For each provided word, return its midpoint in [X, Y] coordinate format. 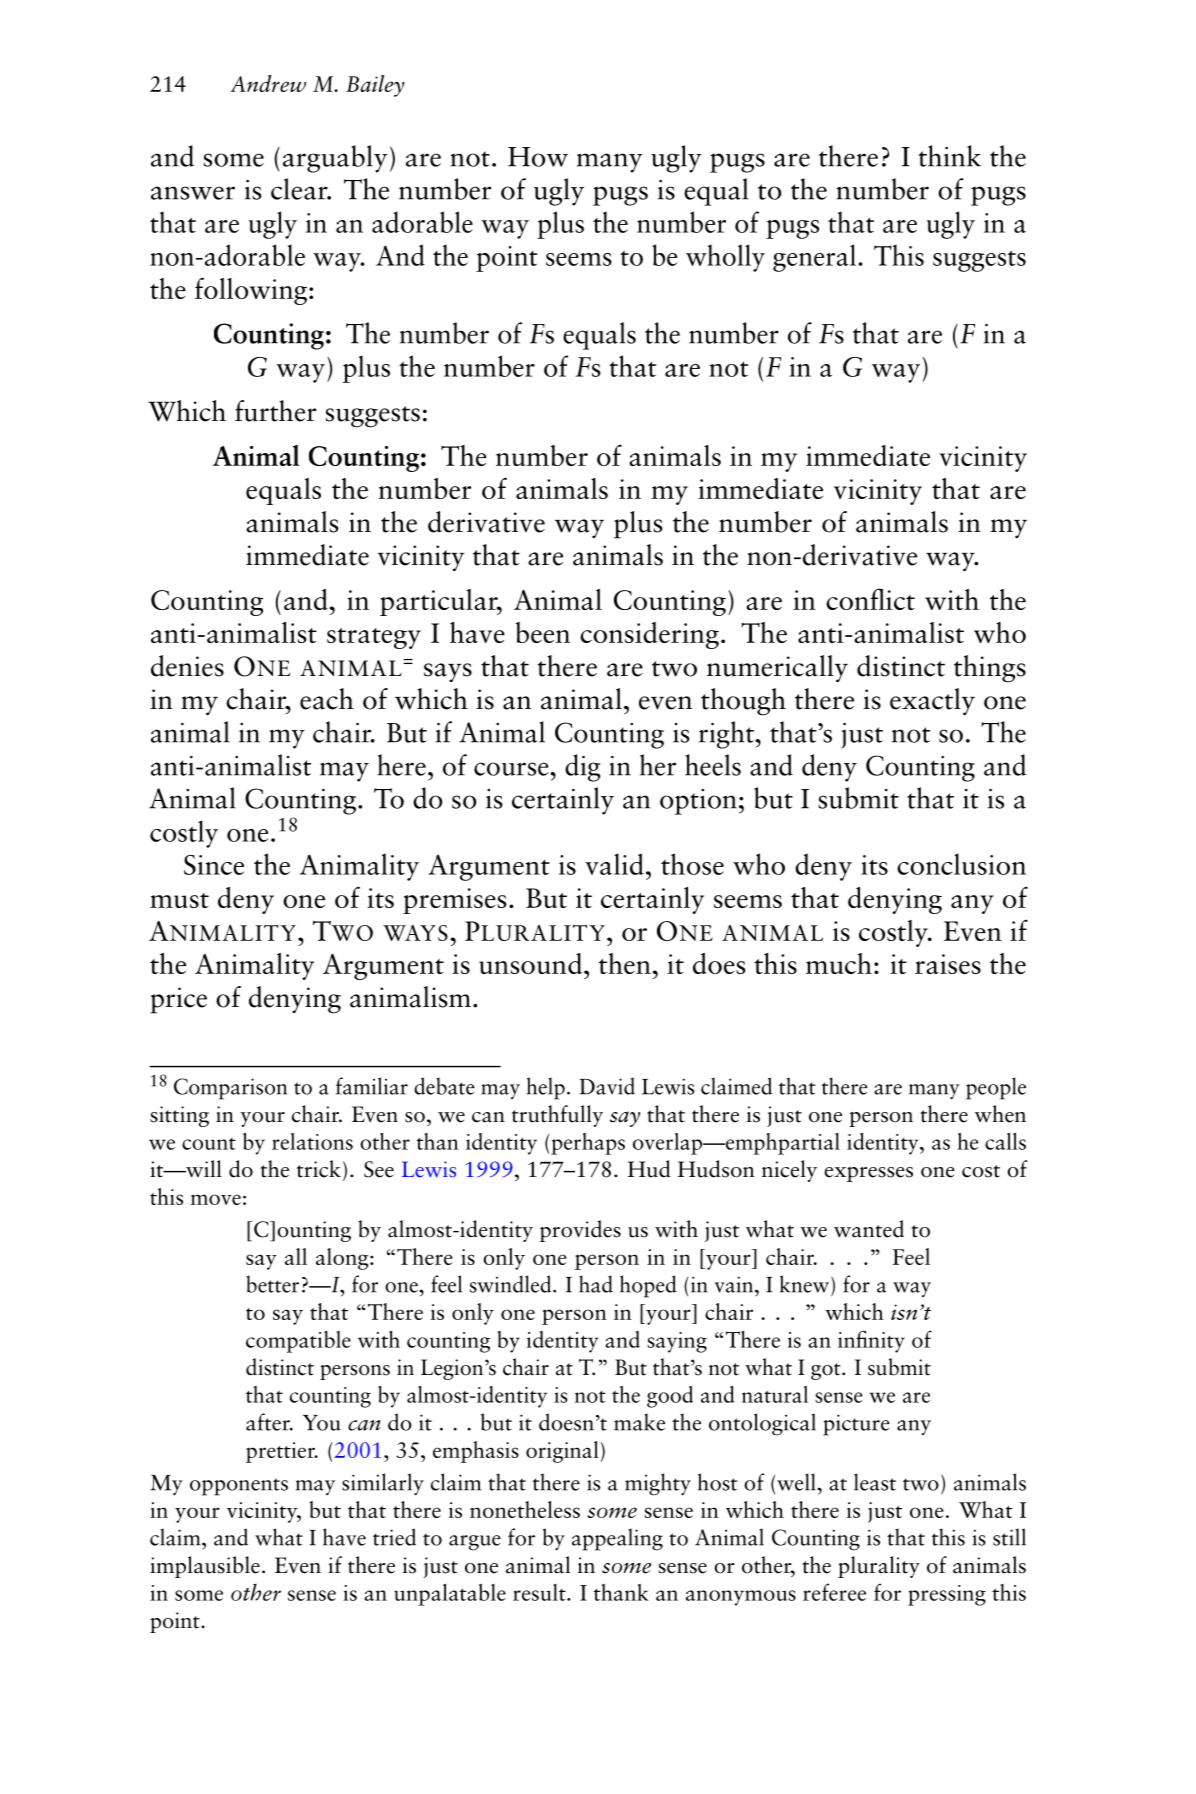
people [996, 1088]
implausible [205, 1567]
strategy [374, 638]
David [607, 1086]
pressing [947, 1595]
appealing [617, 1539]
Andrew [268, 83]
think [949, 156]
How [538, 157]
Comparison [230, 1089]
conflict [870, 599]
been [543, 632]
